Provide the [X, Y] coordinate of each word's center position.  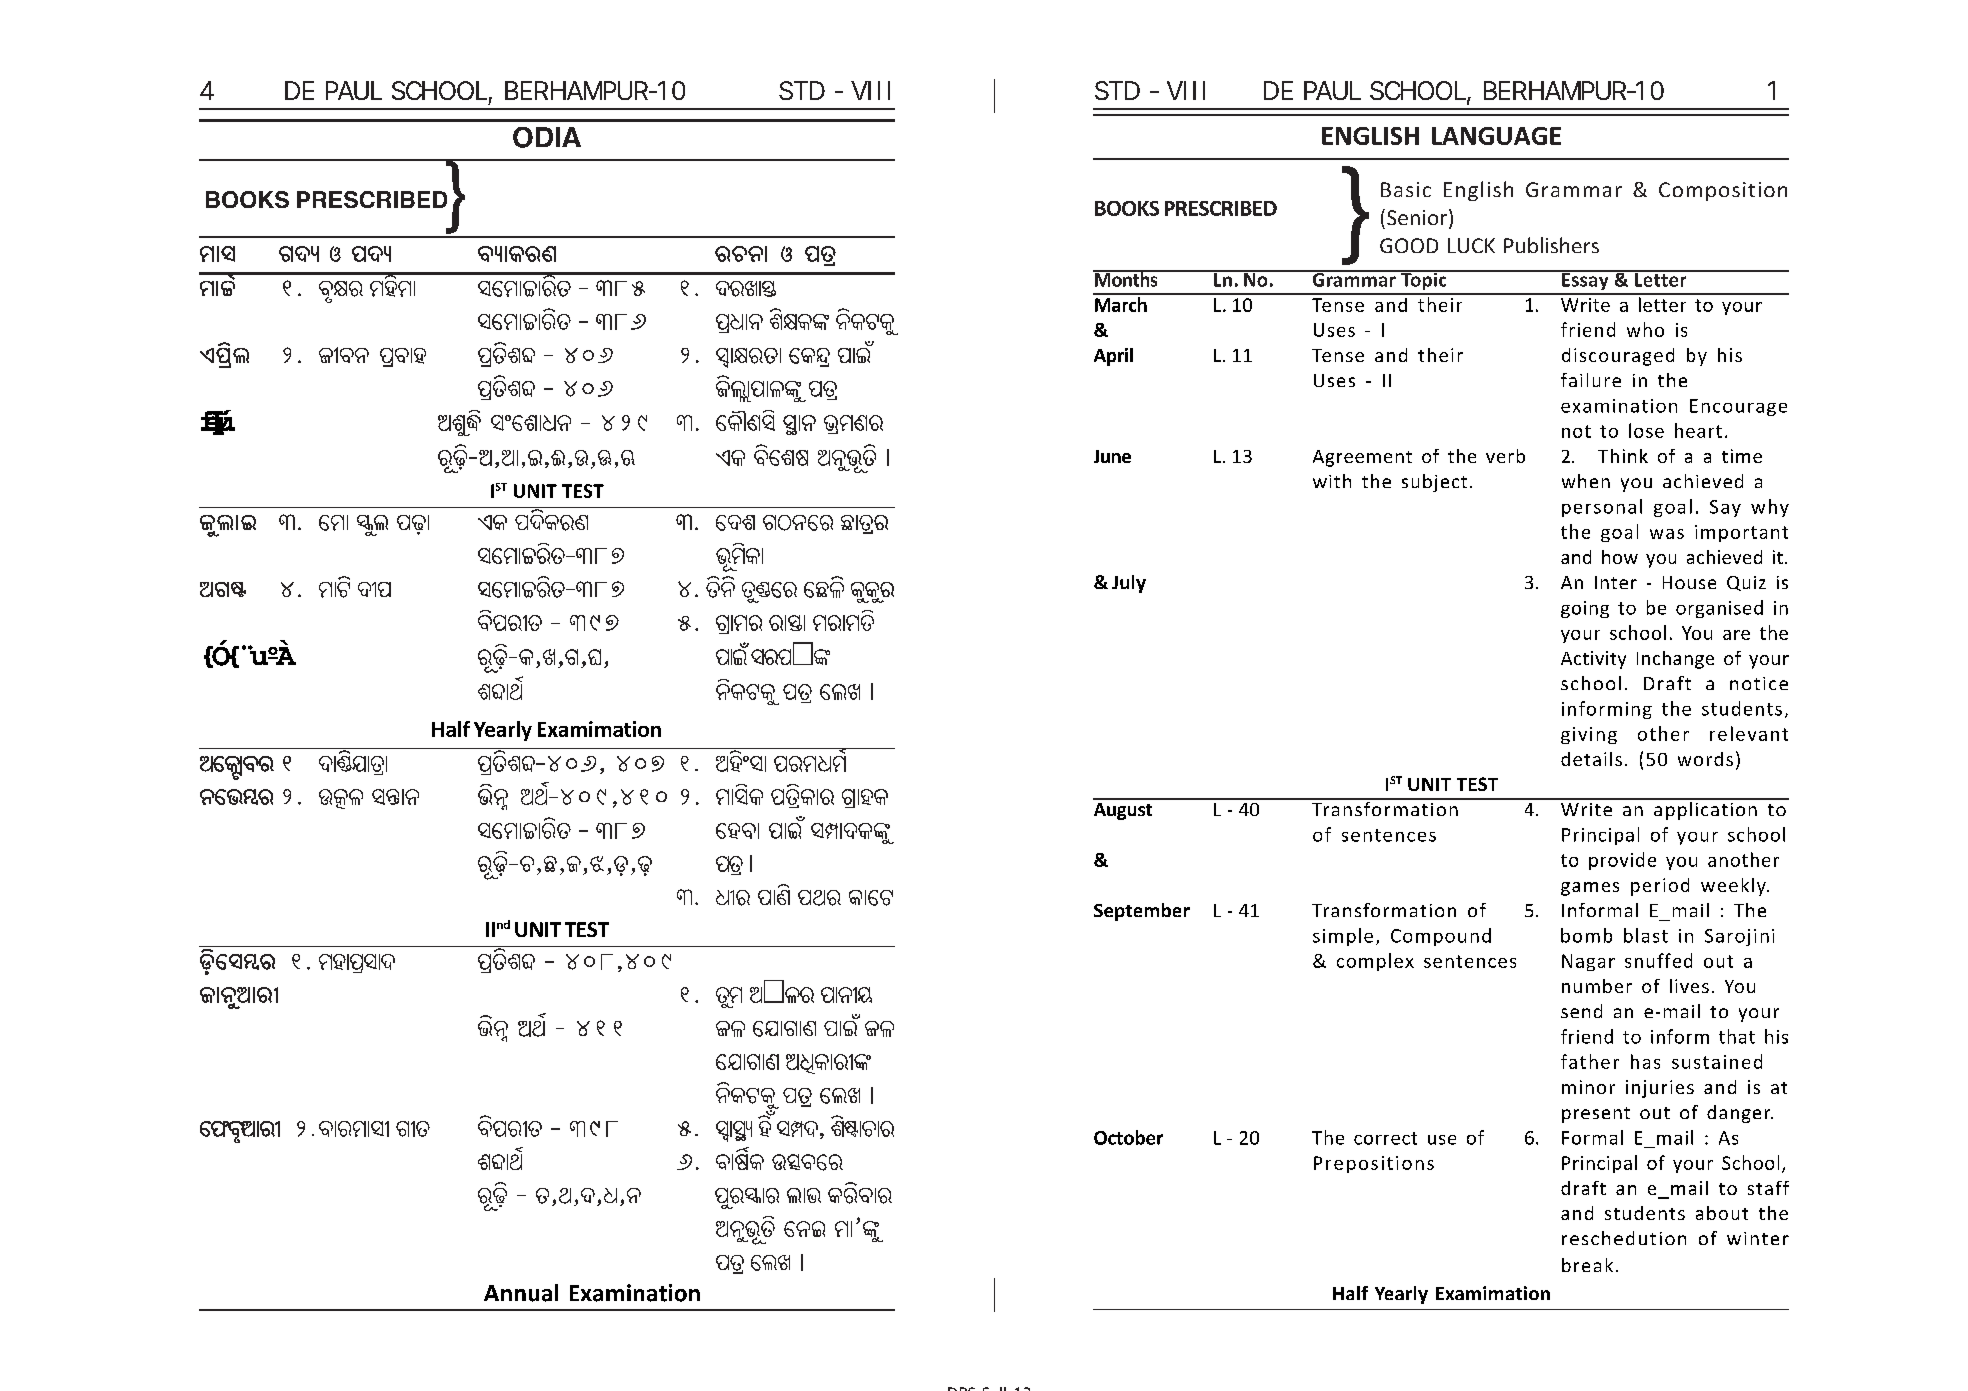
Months [1126, 278]
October [1128, 1137]
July [1129, 584]
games [1590, 889]
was [1667, 534]
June [1112, 456]
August [1123, 811]
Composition [1723, 191]
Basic [1406, 189]
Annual [521, 1293]
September [1142, 912]
